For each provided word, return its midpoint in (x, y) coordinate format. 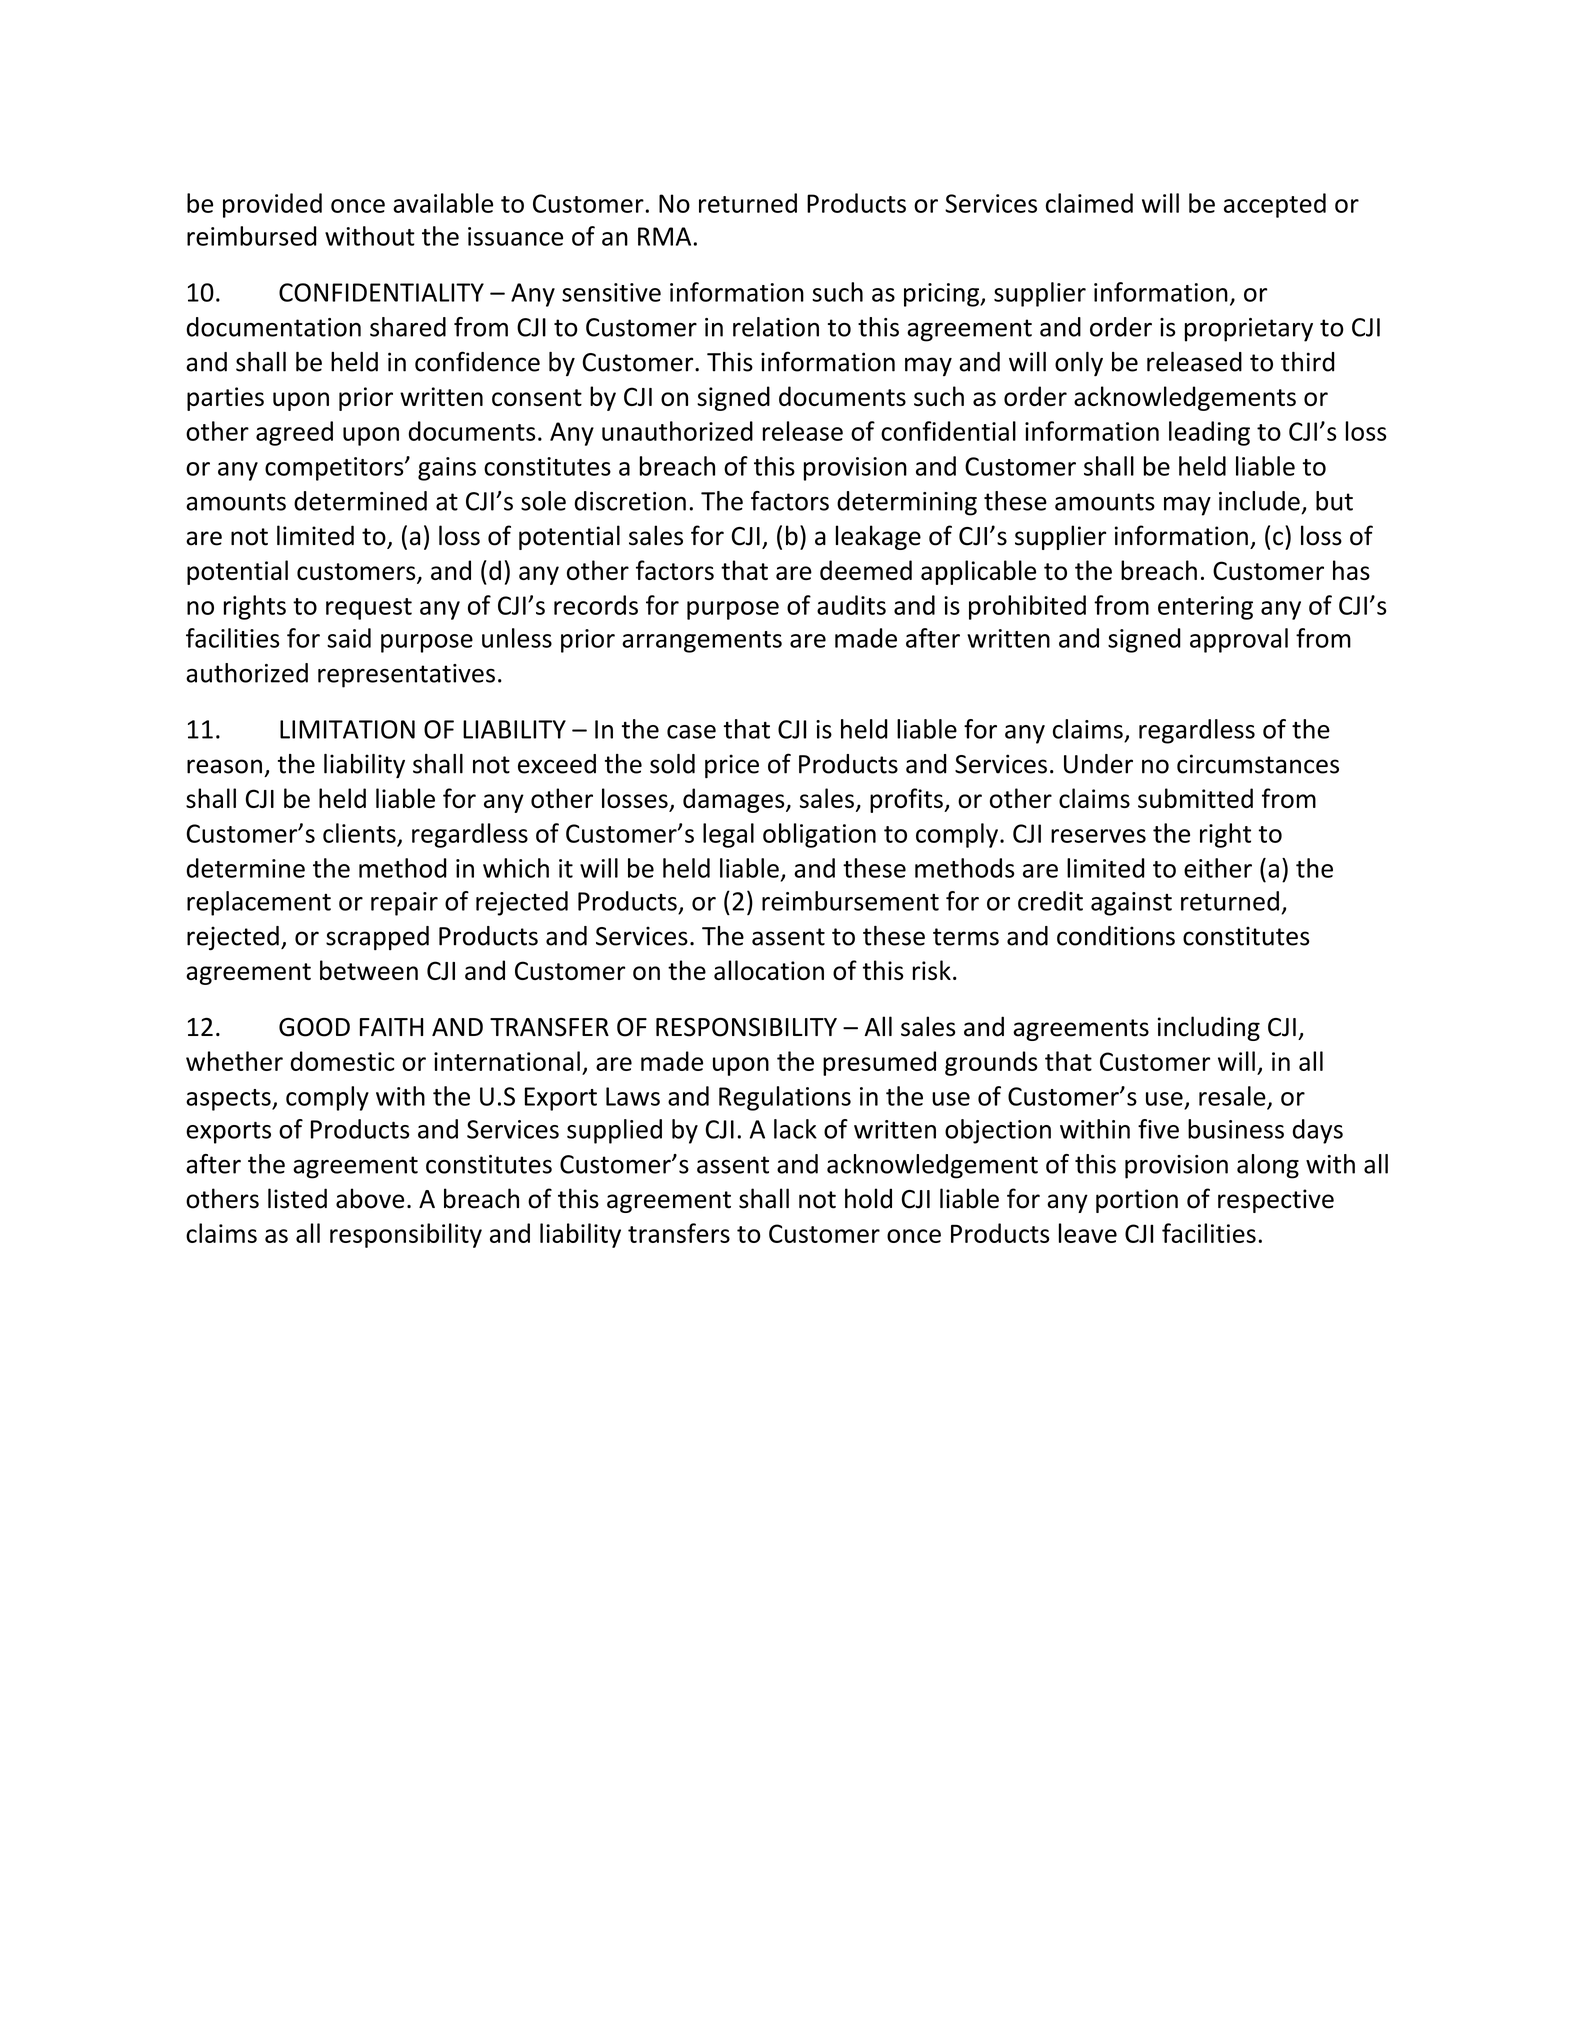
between (369, 970)
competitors (335, 469)
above (370, 1198)
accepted (1275, 205)
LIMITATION (347, 729)
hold (868, 1198)
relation (776, 327)
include (1259, 501)
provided (272, 205)
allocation (769, 970)
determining (907, 503)
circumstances (1258, 764)
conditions (1116, 936)
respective (1276, 1201)
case (691, 732)
